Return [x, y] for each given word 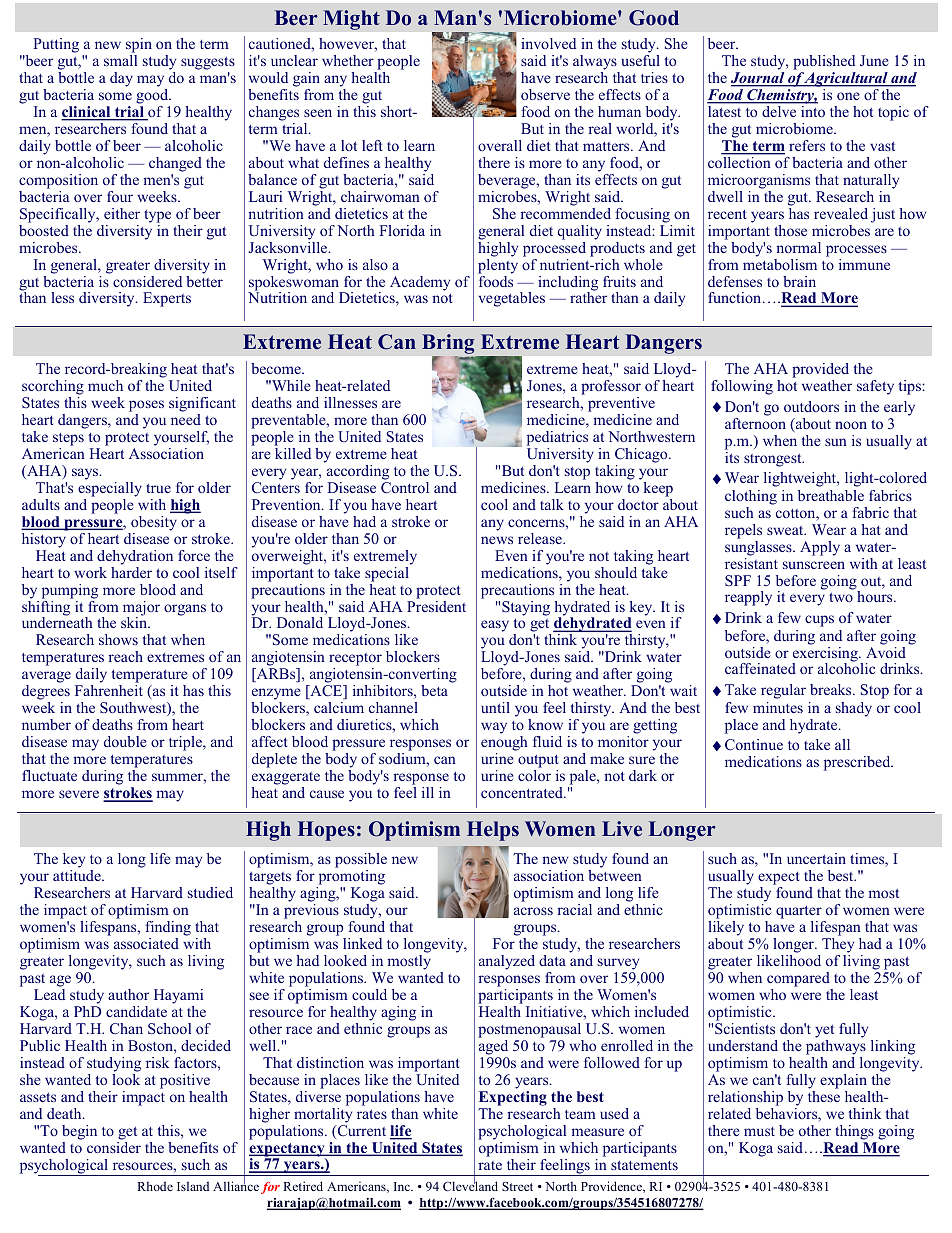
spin [139, 45]
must [759, 1131]
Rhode [155, 1186]
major [141, 609]
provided [820, 370]
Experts [167, 299]
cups [819, 621]
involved [548, 43]
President [436, 605]
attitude [78, 875]
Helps [493, 831]
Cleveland [470, 1185]
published [824, 62]
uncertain [816, 858]
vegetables [512, 299]
